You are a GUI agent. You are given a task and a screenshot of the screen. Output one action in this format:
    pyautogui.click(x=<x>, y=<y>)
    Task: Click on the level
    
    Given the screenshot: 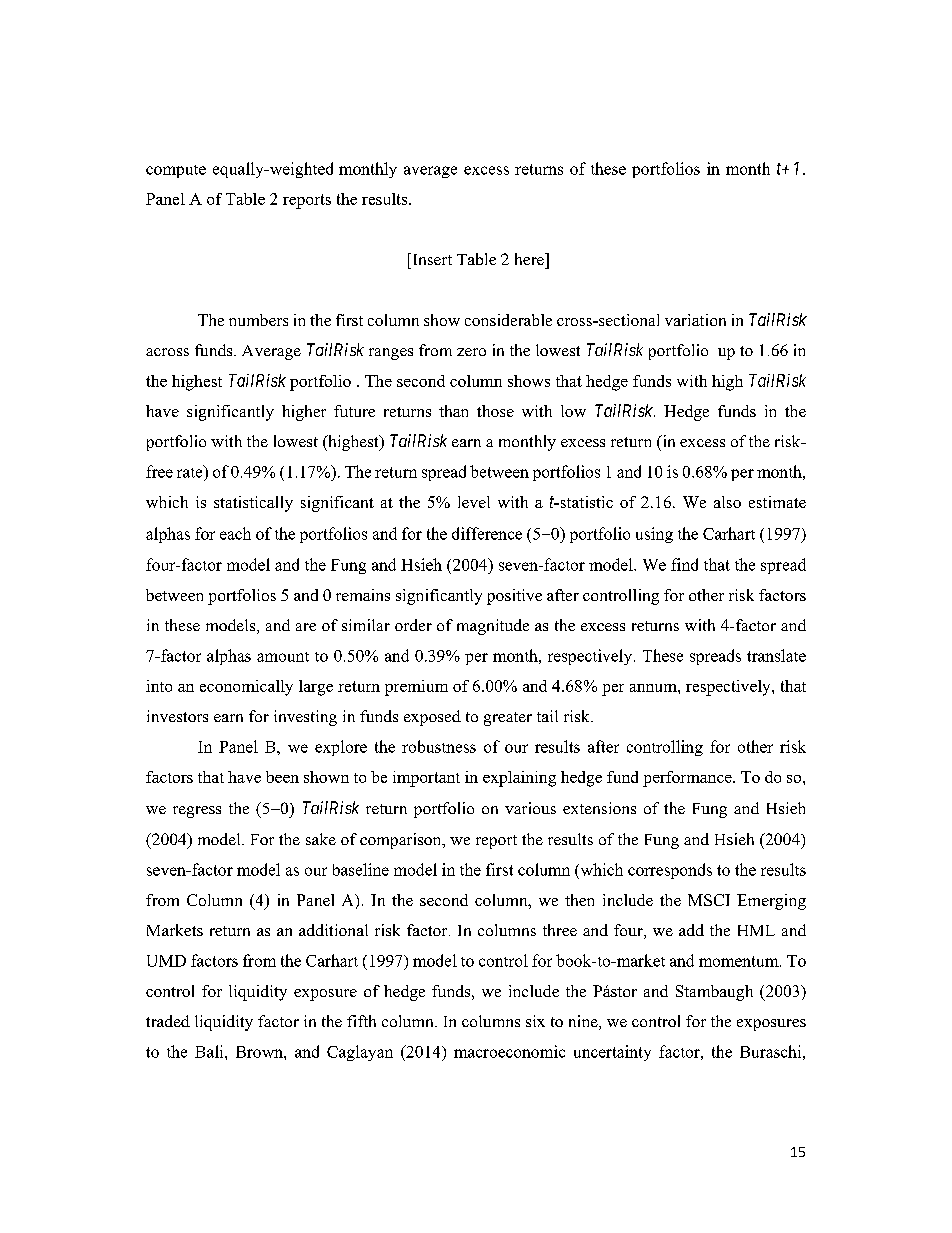 What is the action you would take?
    pyautogui.click(x=474, y=502)
